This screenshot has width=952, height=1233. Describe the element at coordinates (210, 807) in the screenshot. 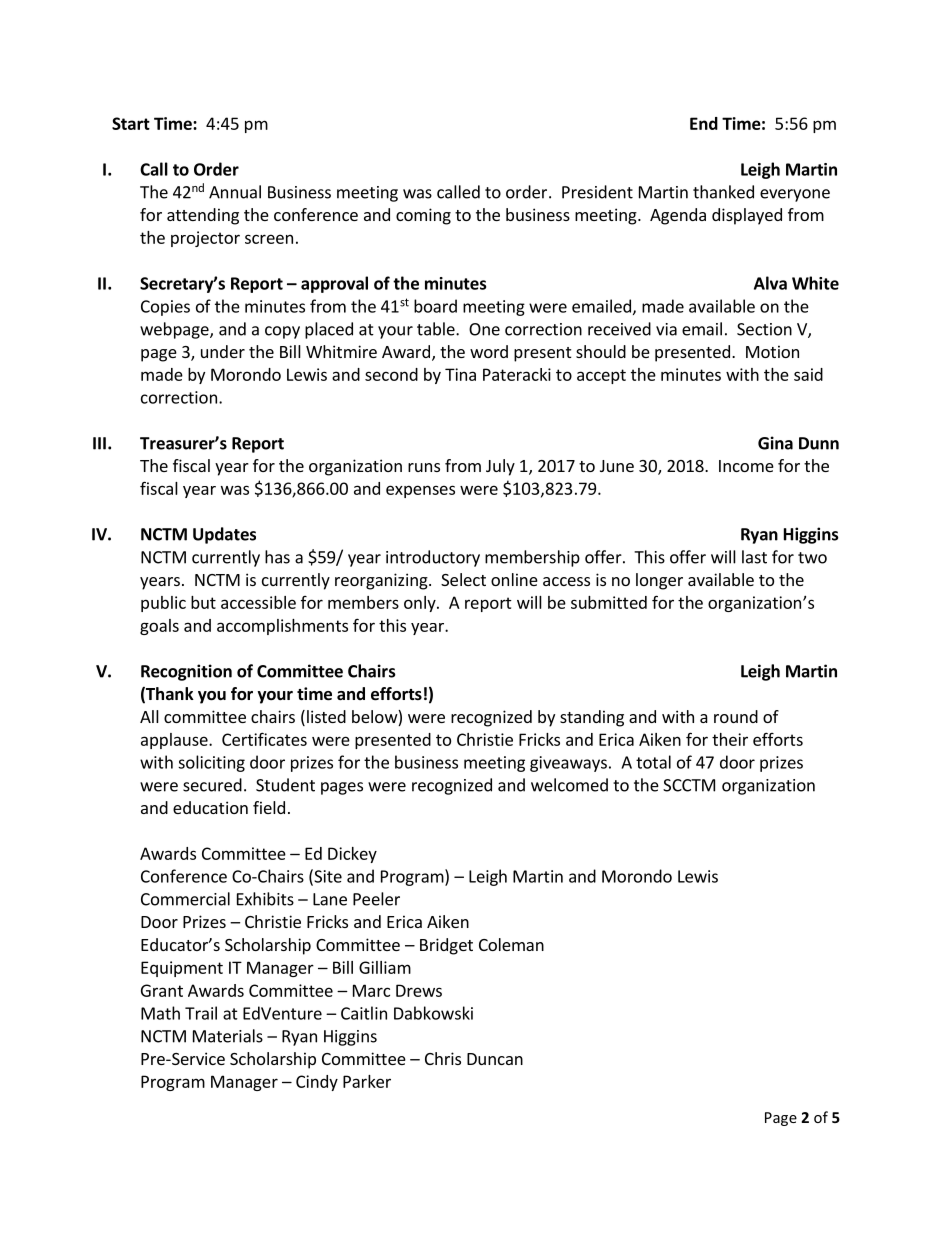

I see `education` at that location.
